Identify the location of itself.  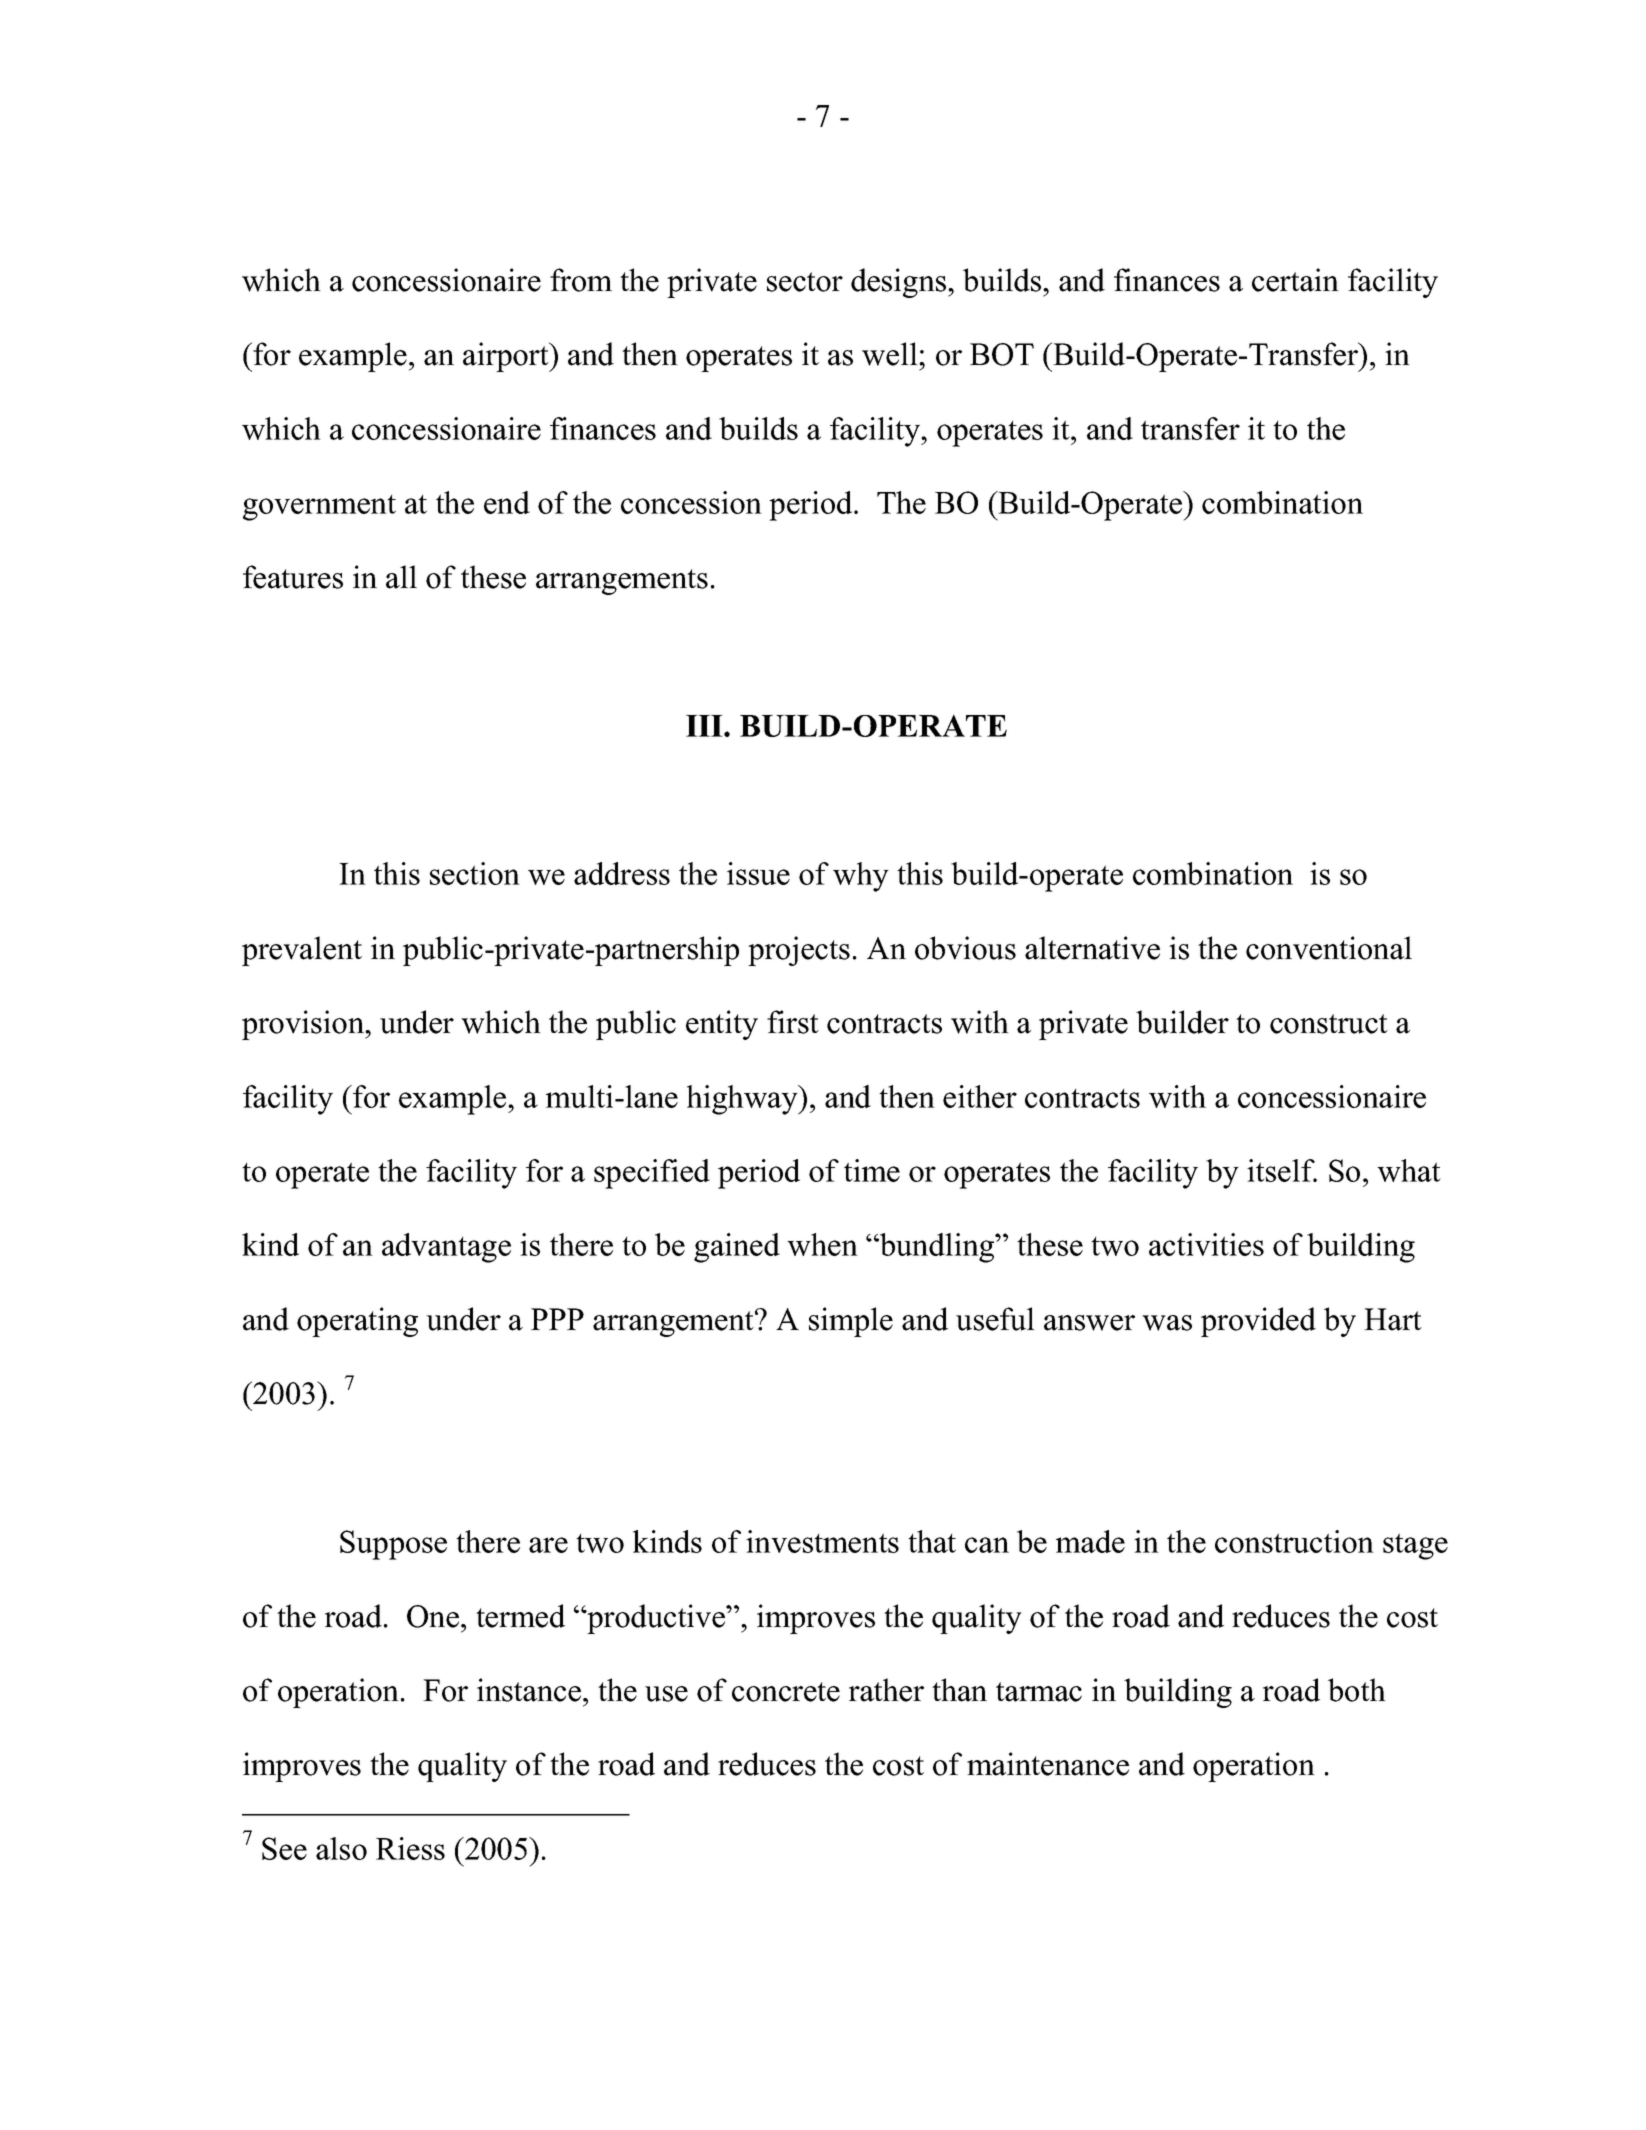
(1282, 1170).
